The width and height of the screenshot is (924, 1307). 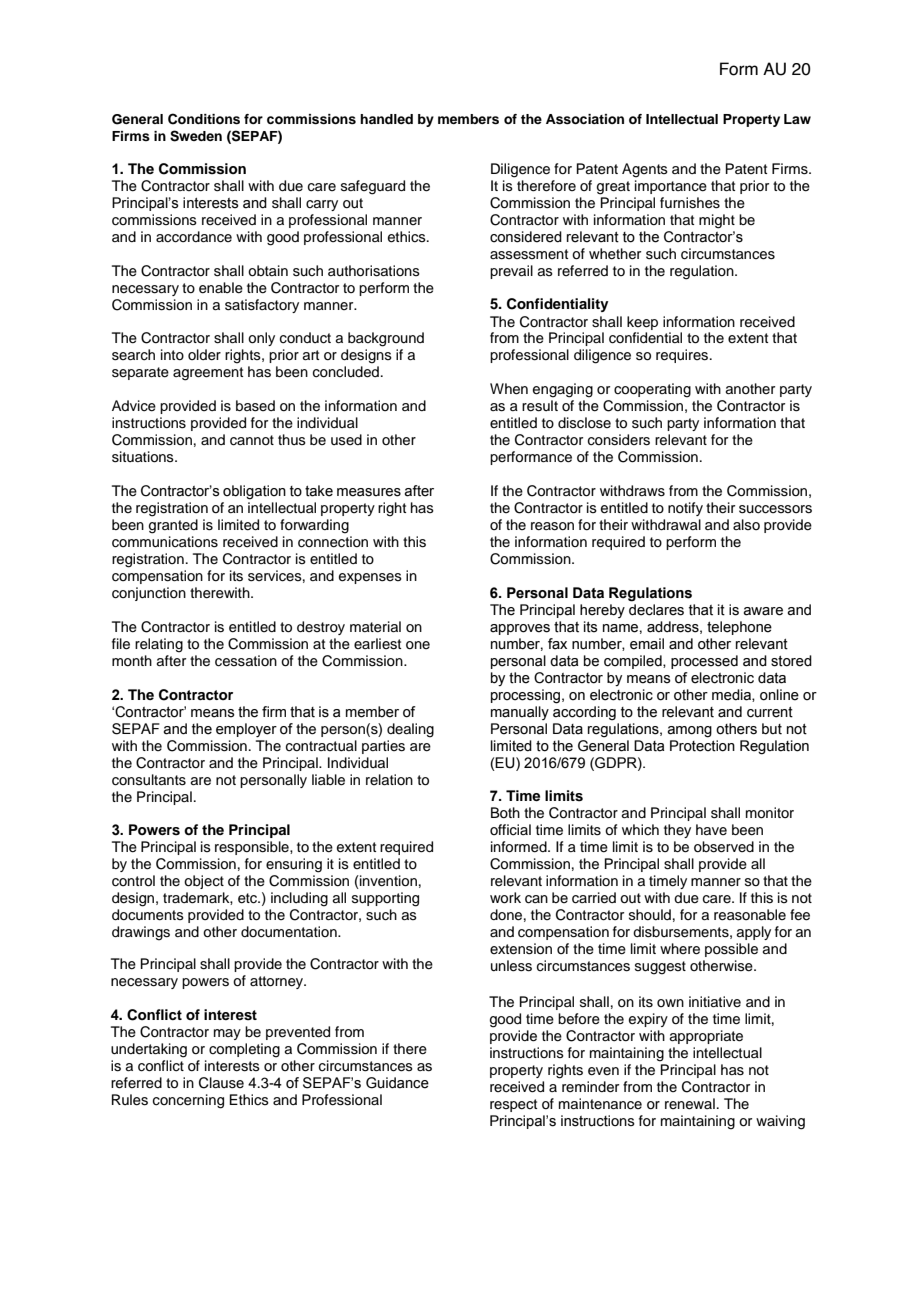 I want to click on handled, so click(x=386, y=119).
